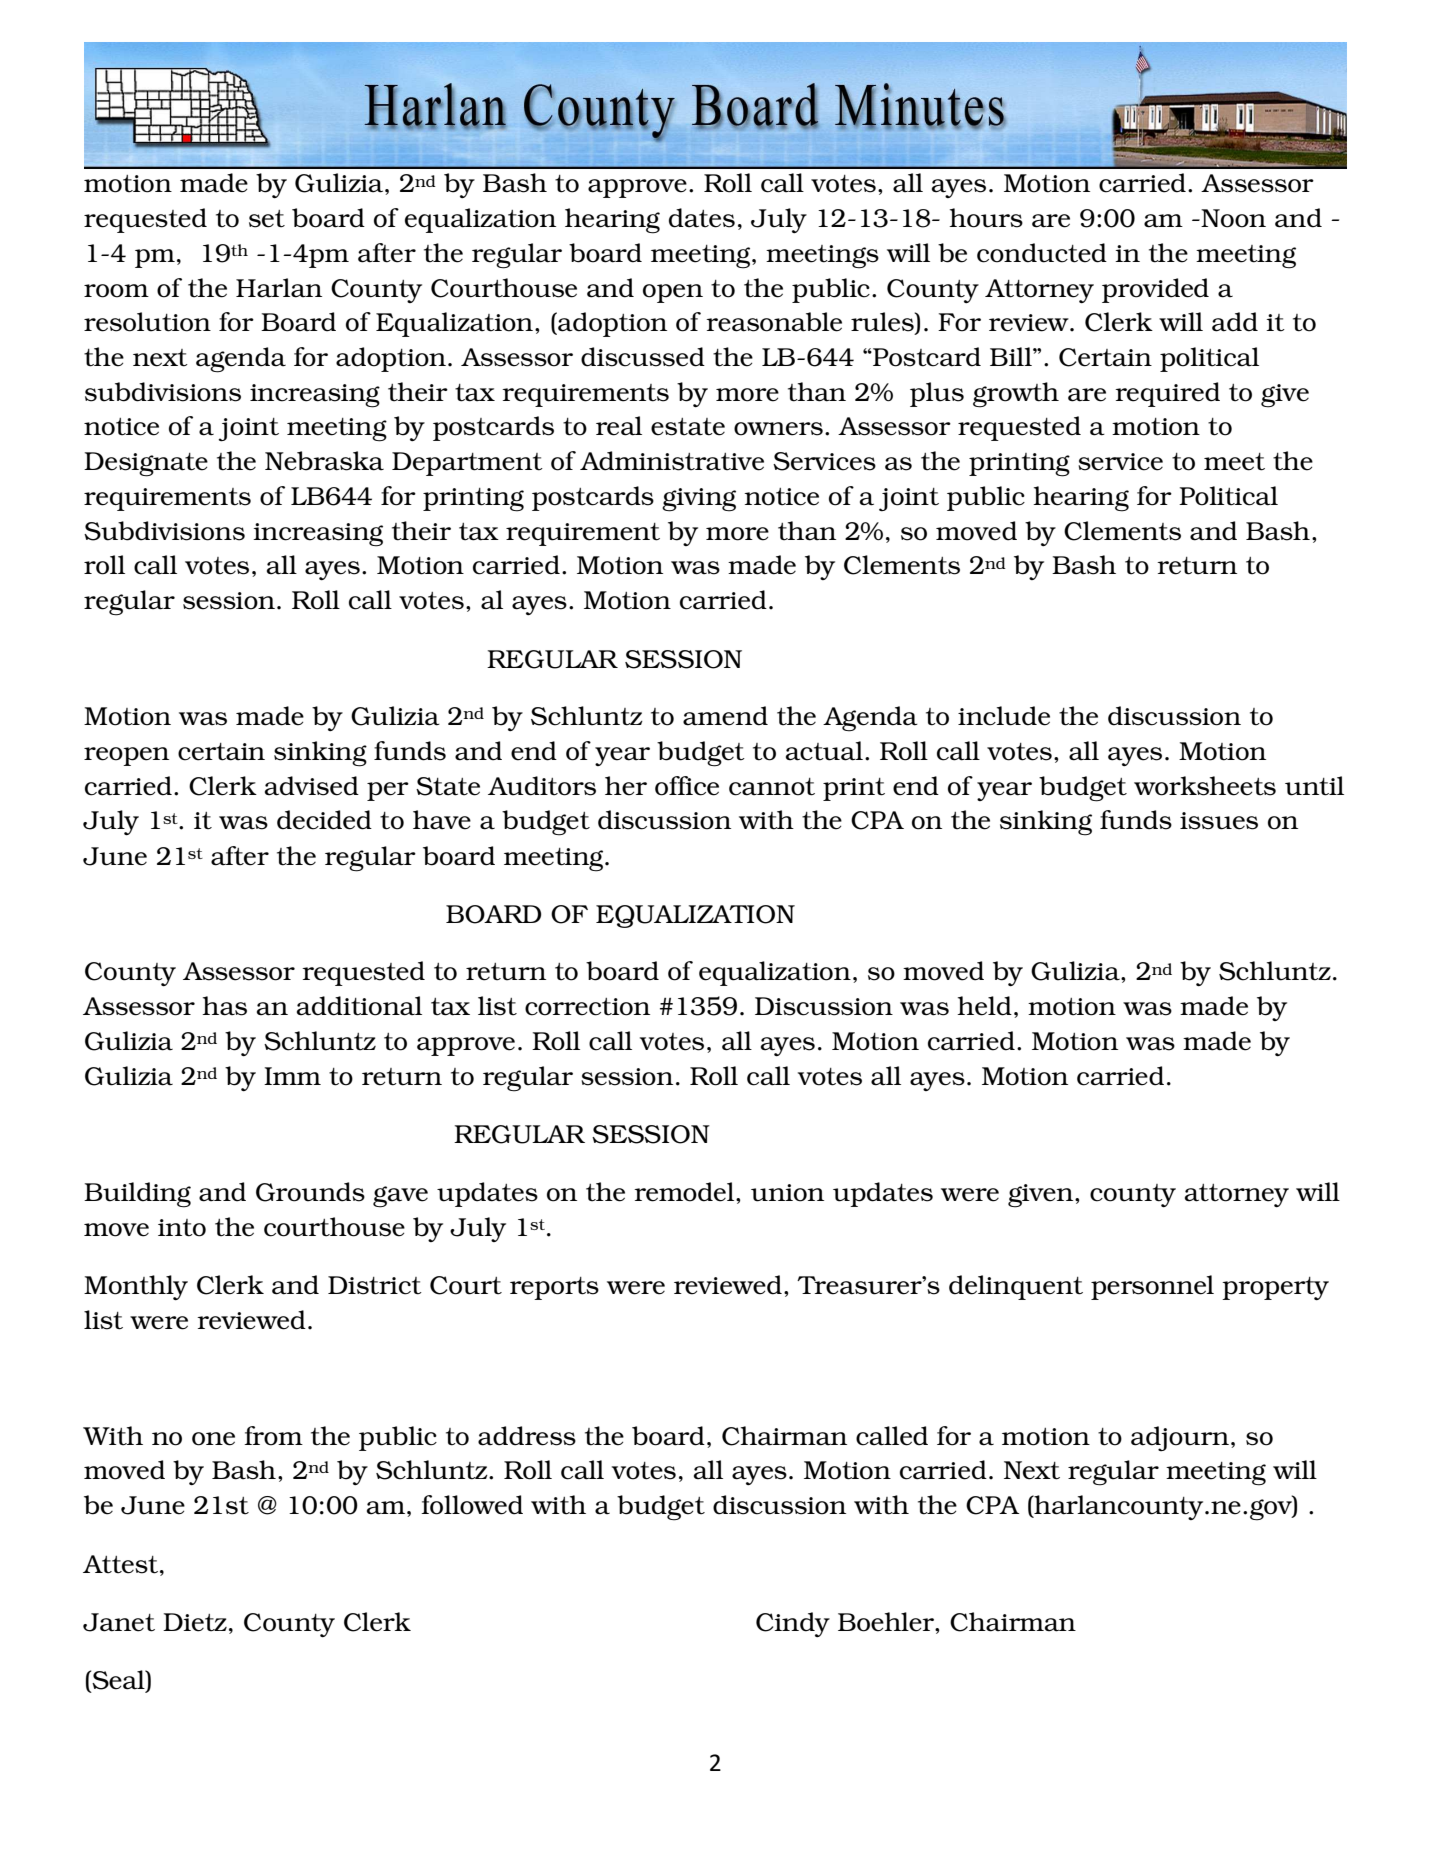 The image size is (1431, 1852). Describe the element at coordinates (725, 716) in the document. I see `amend` at that location.
